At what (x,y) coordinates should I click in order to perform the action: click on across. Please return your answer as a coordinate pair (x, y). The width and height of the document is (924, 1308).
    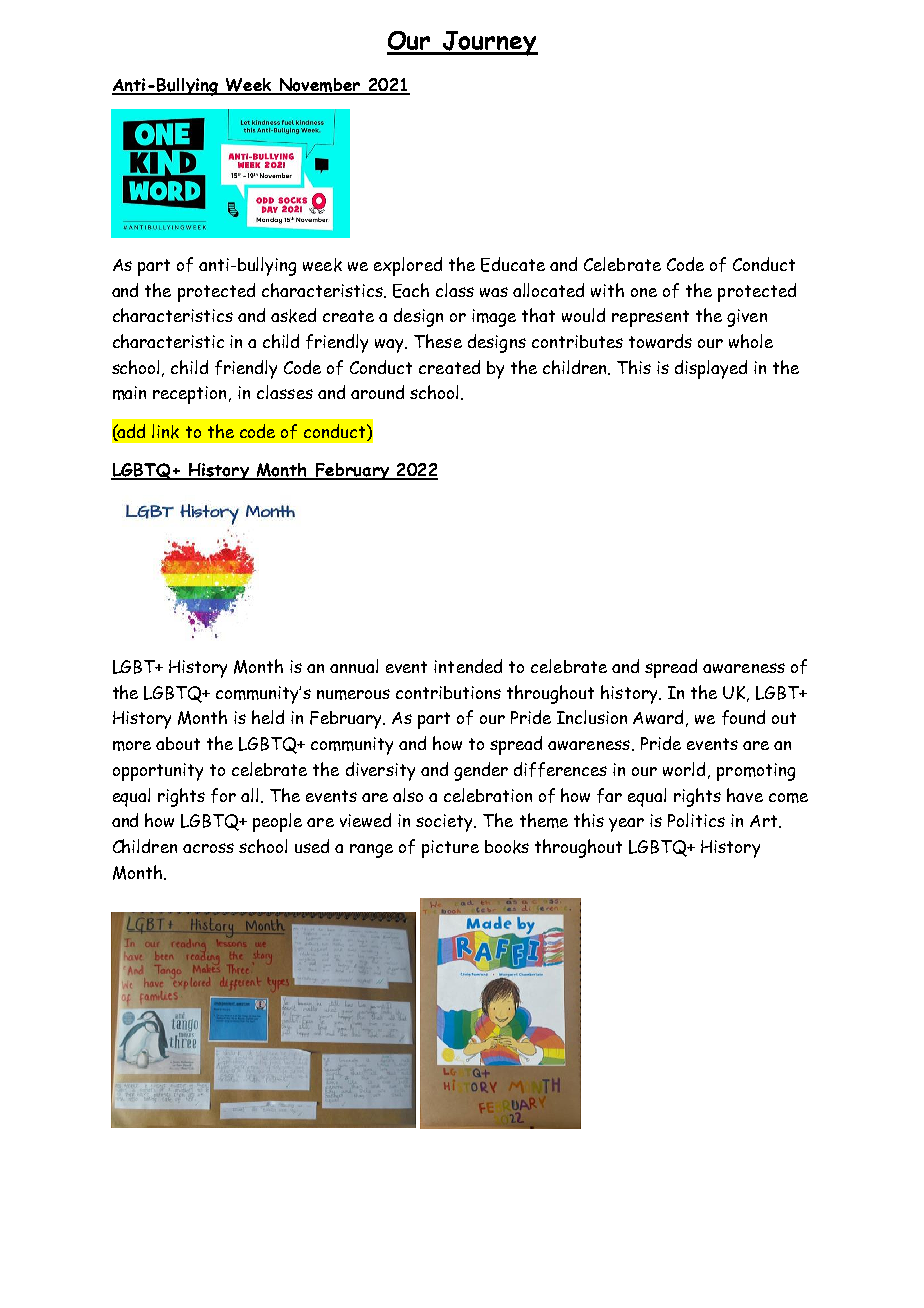
    Looking at the image, I should click on (208, 848).
